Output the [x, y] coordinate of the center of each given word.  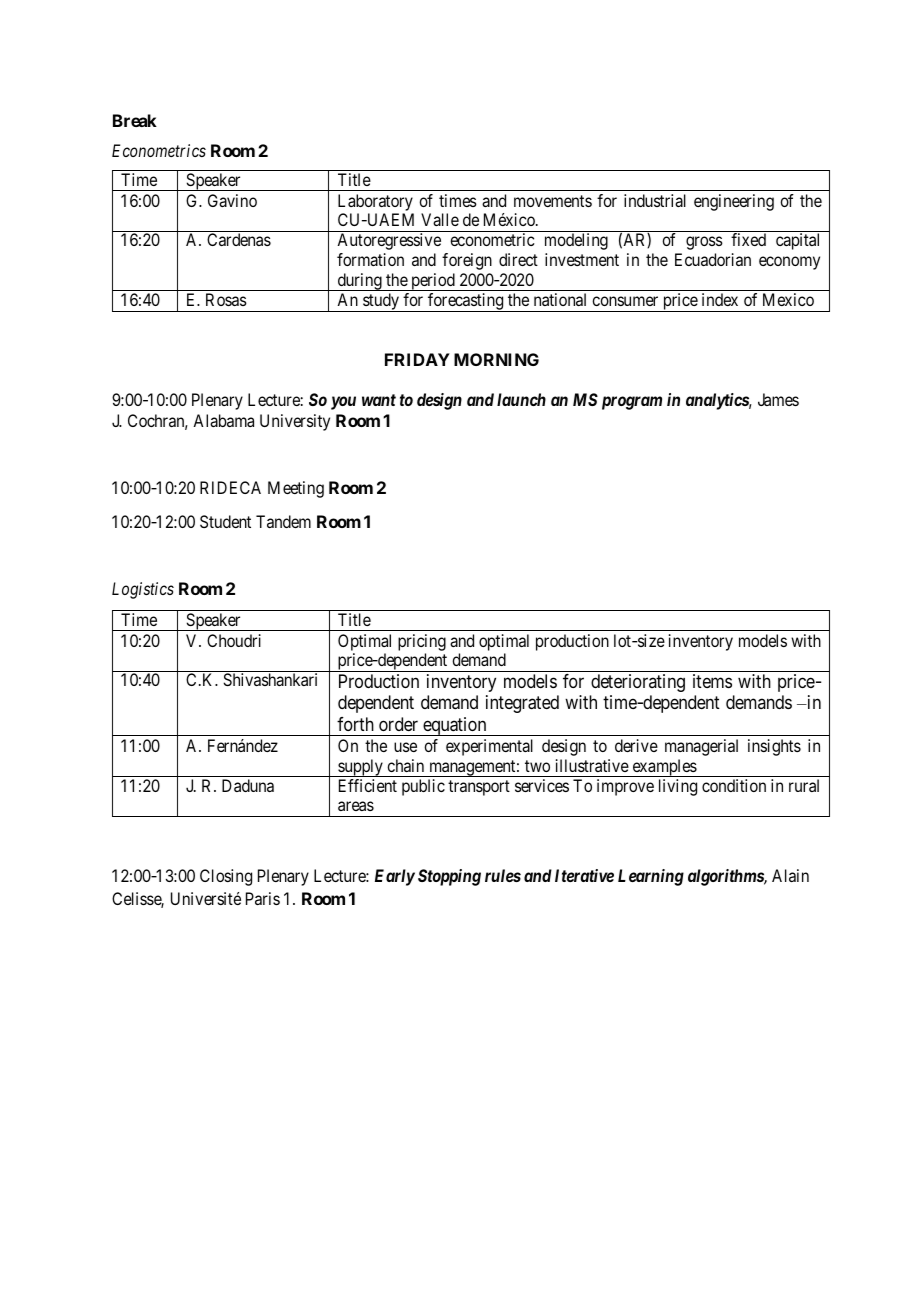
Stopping [449, 877]
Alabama [223, 420]
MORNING [496, 359]
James [778, 399]
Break [135, 120]
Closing [226, 877]
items [712, 681]
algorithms [726, 877]
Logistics [143, 590]
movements [553, 201]
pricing [422, 642]
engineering [734, 202]
